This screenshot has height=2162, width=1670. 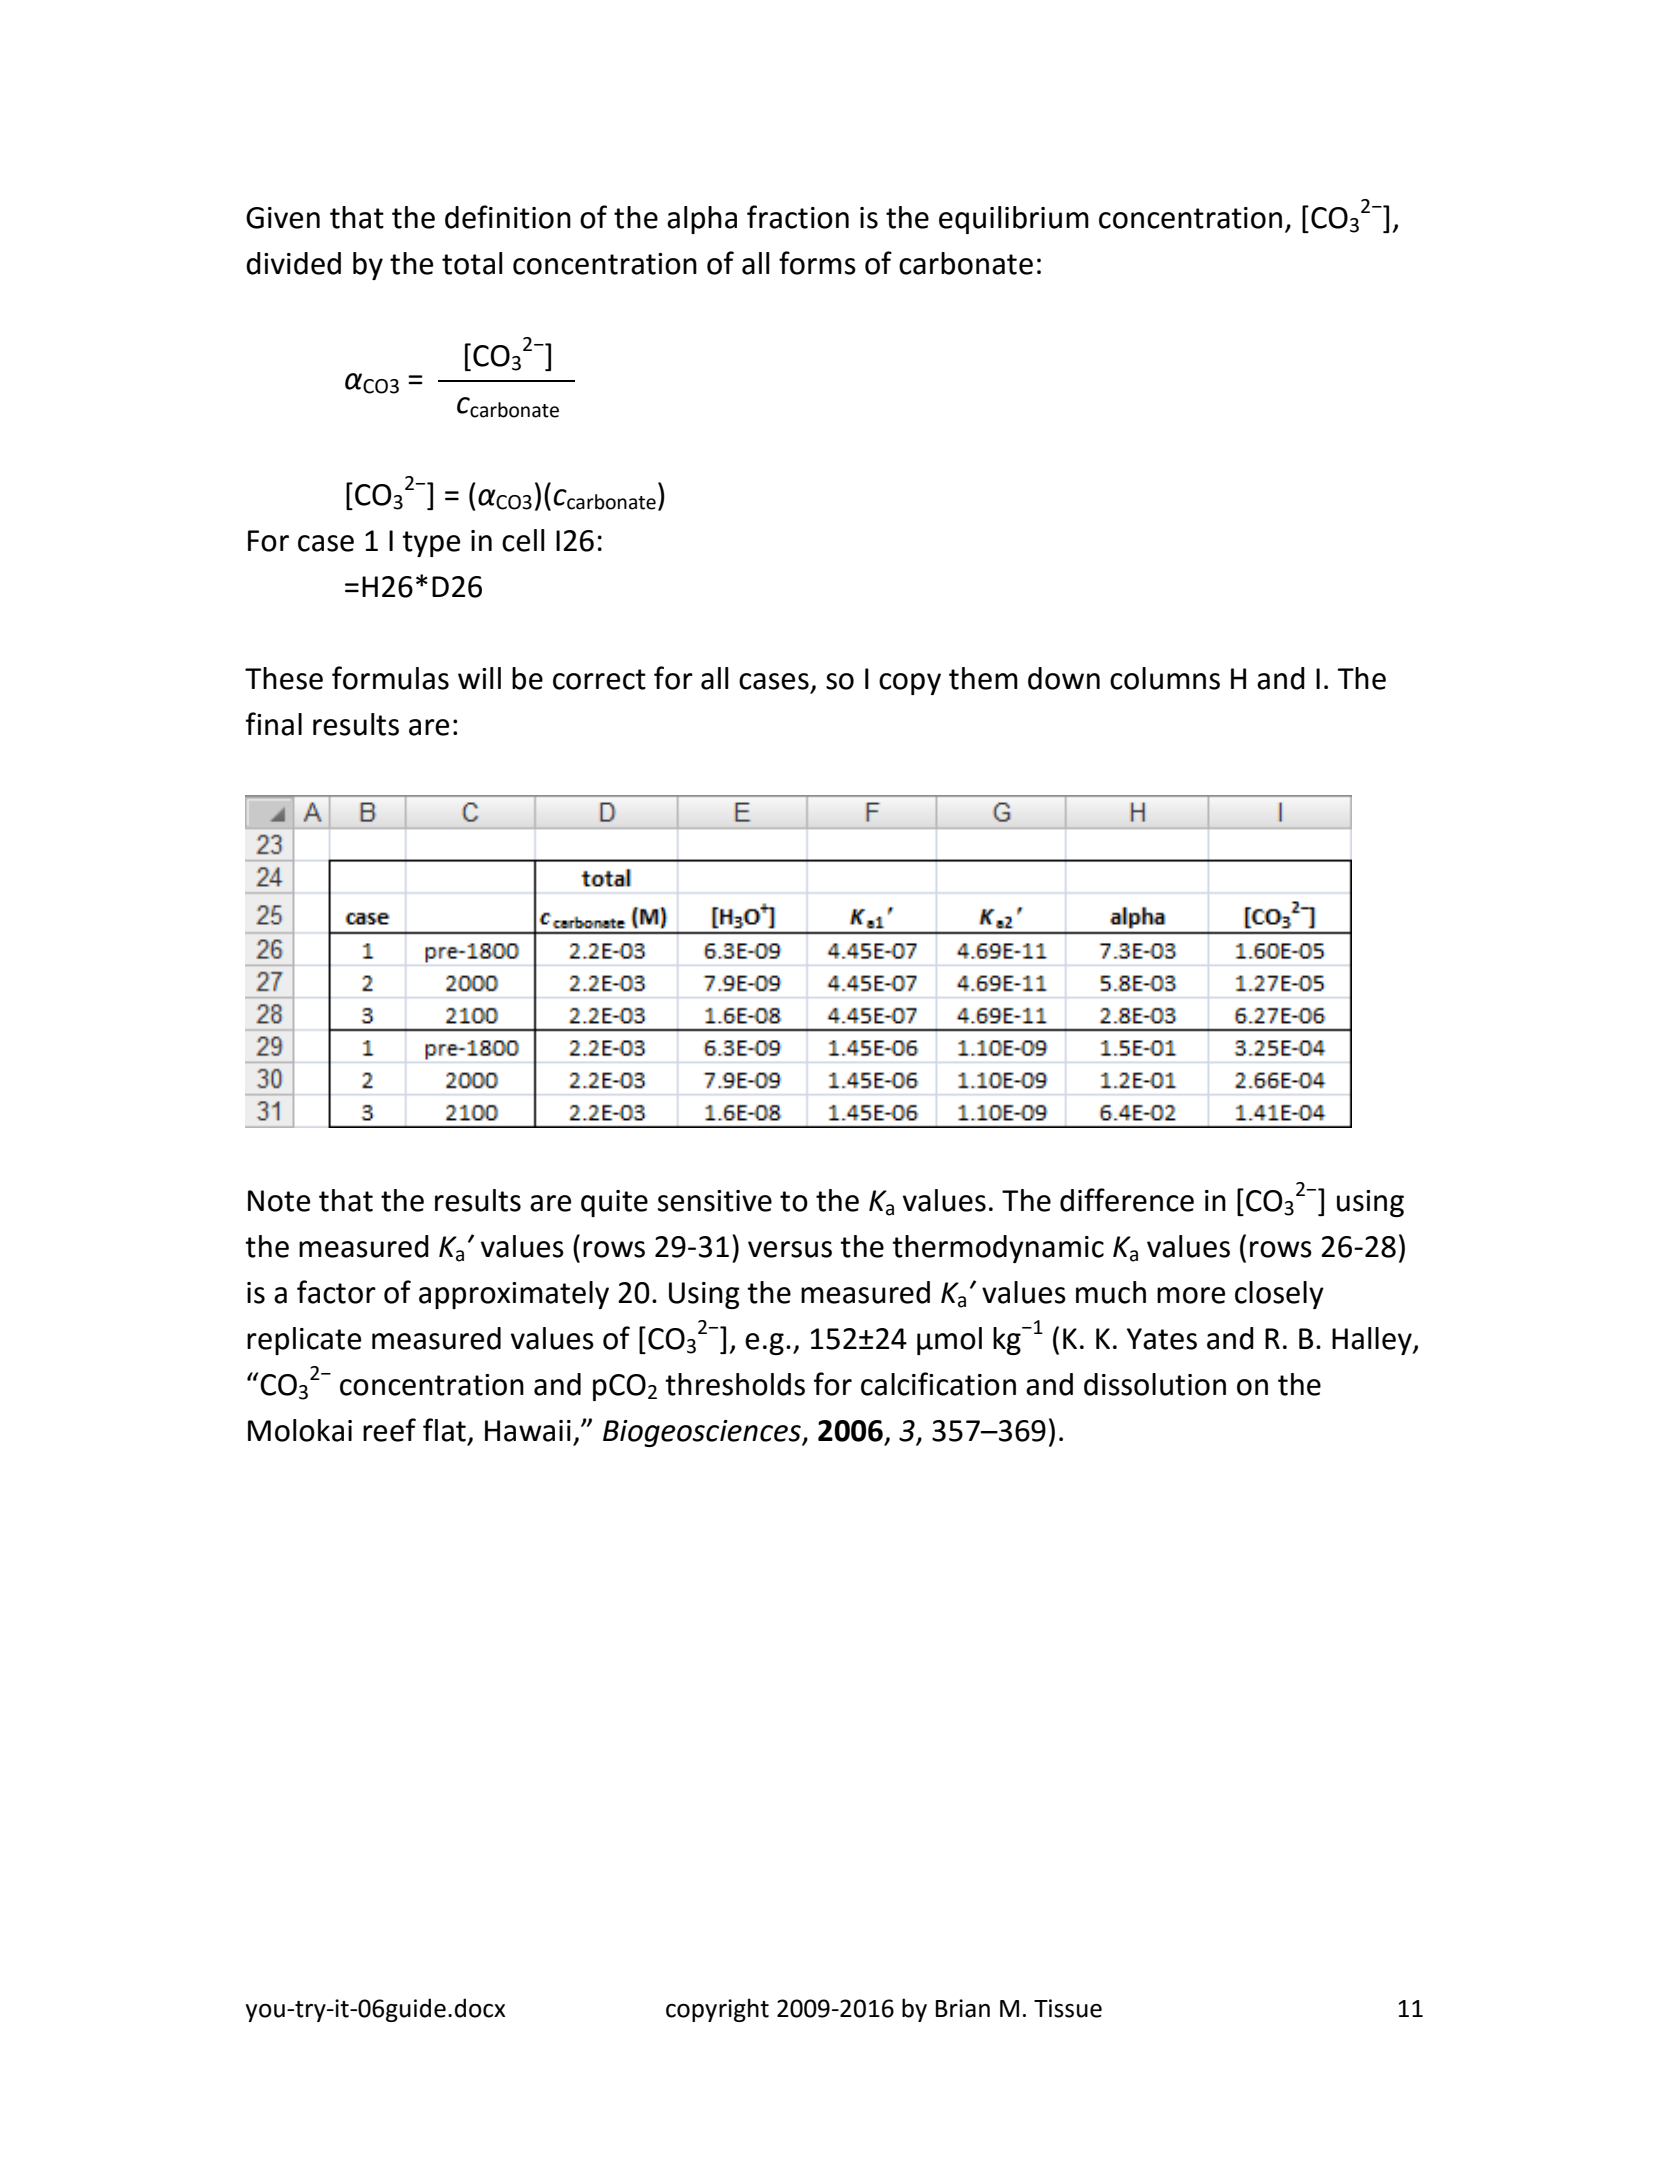 I want to click on dissolution, so click(x=1155, y=1384).
